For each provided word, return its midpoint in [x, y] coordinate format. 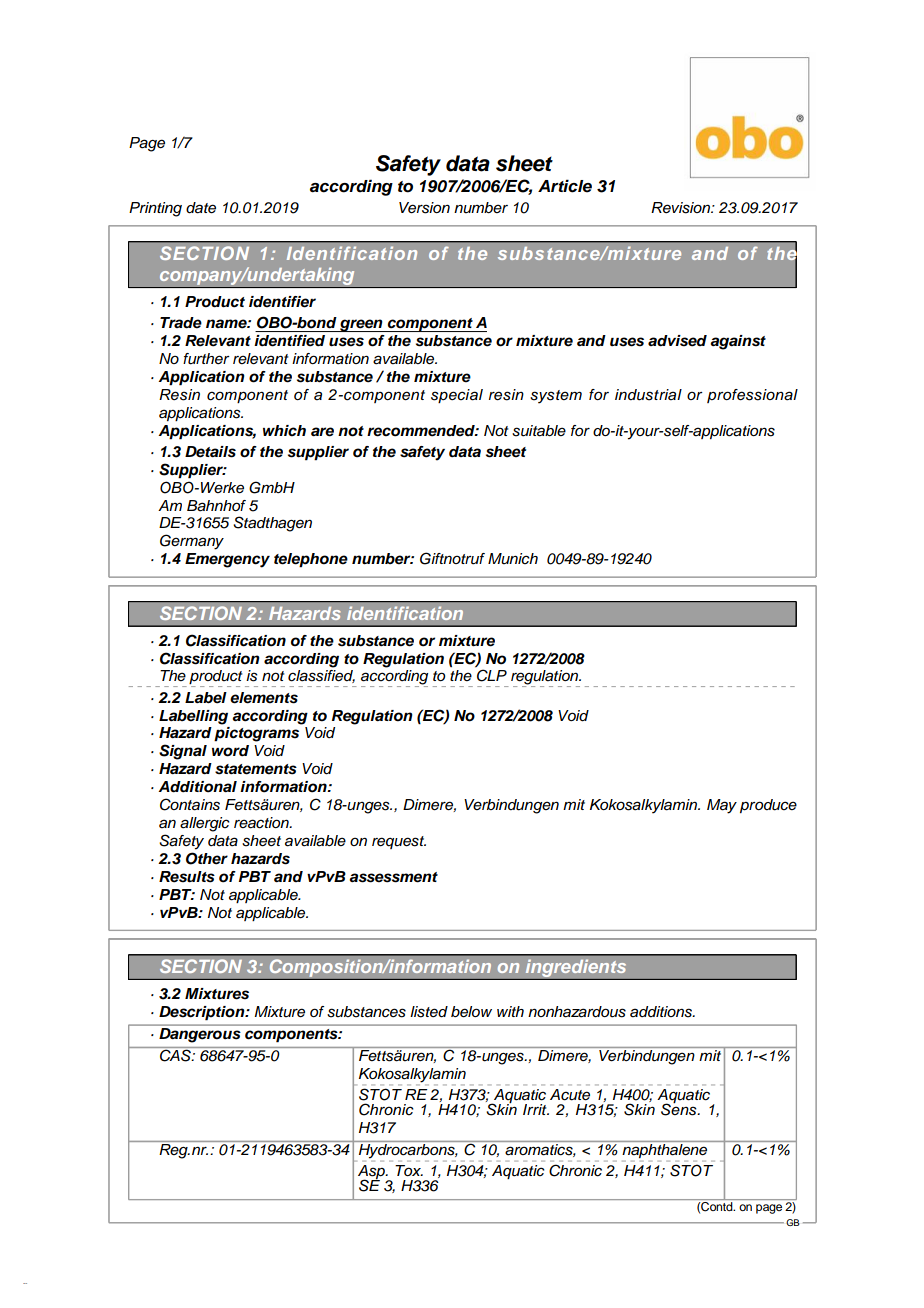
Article [565, 186]
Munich [513, 559]
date [201, 208]
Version [424, 208]
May [722, 806]
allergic [205, 824]
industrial [648, 395]
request [399, 842]
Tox [409, 1170]
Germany [192, 542]
